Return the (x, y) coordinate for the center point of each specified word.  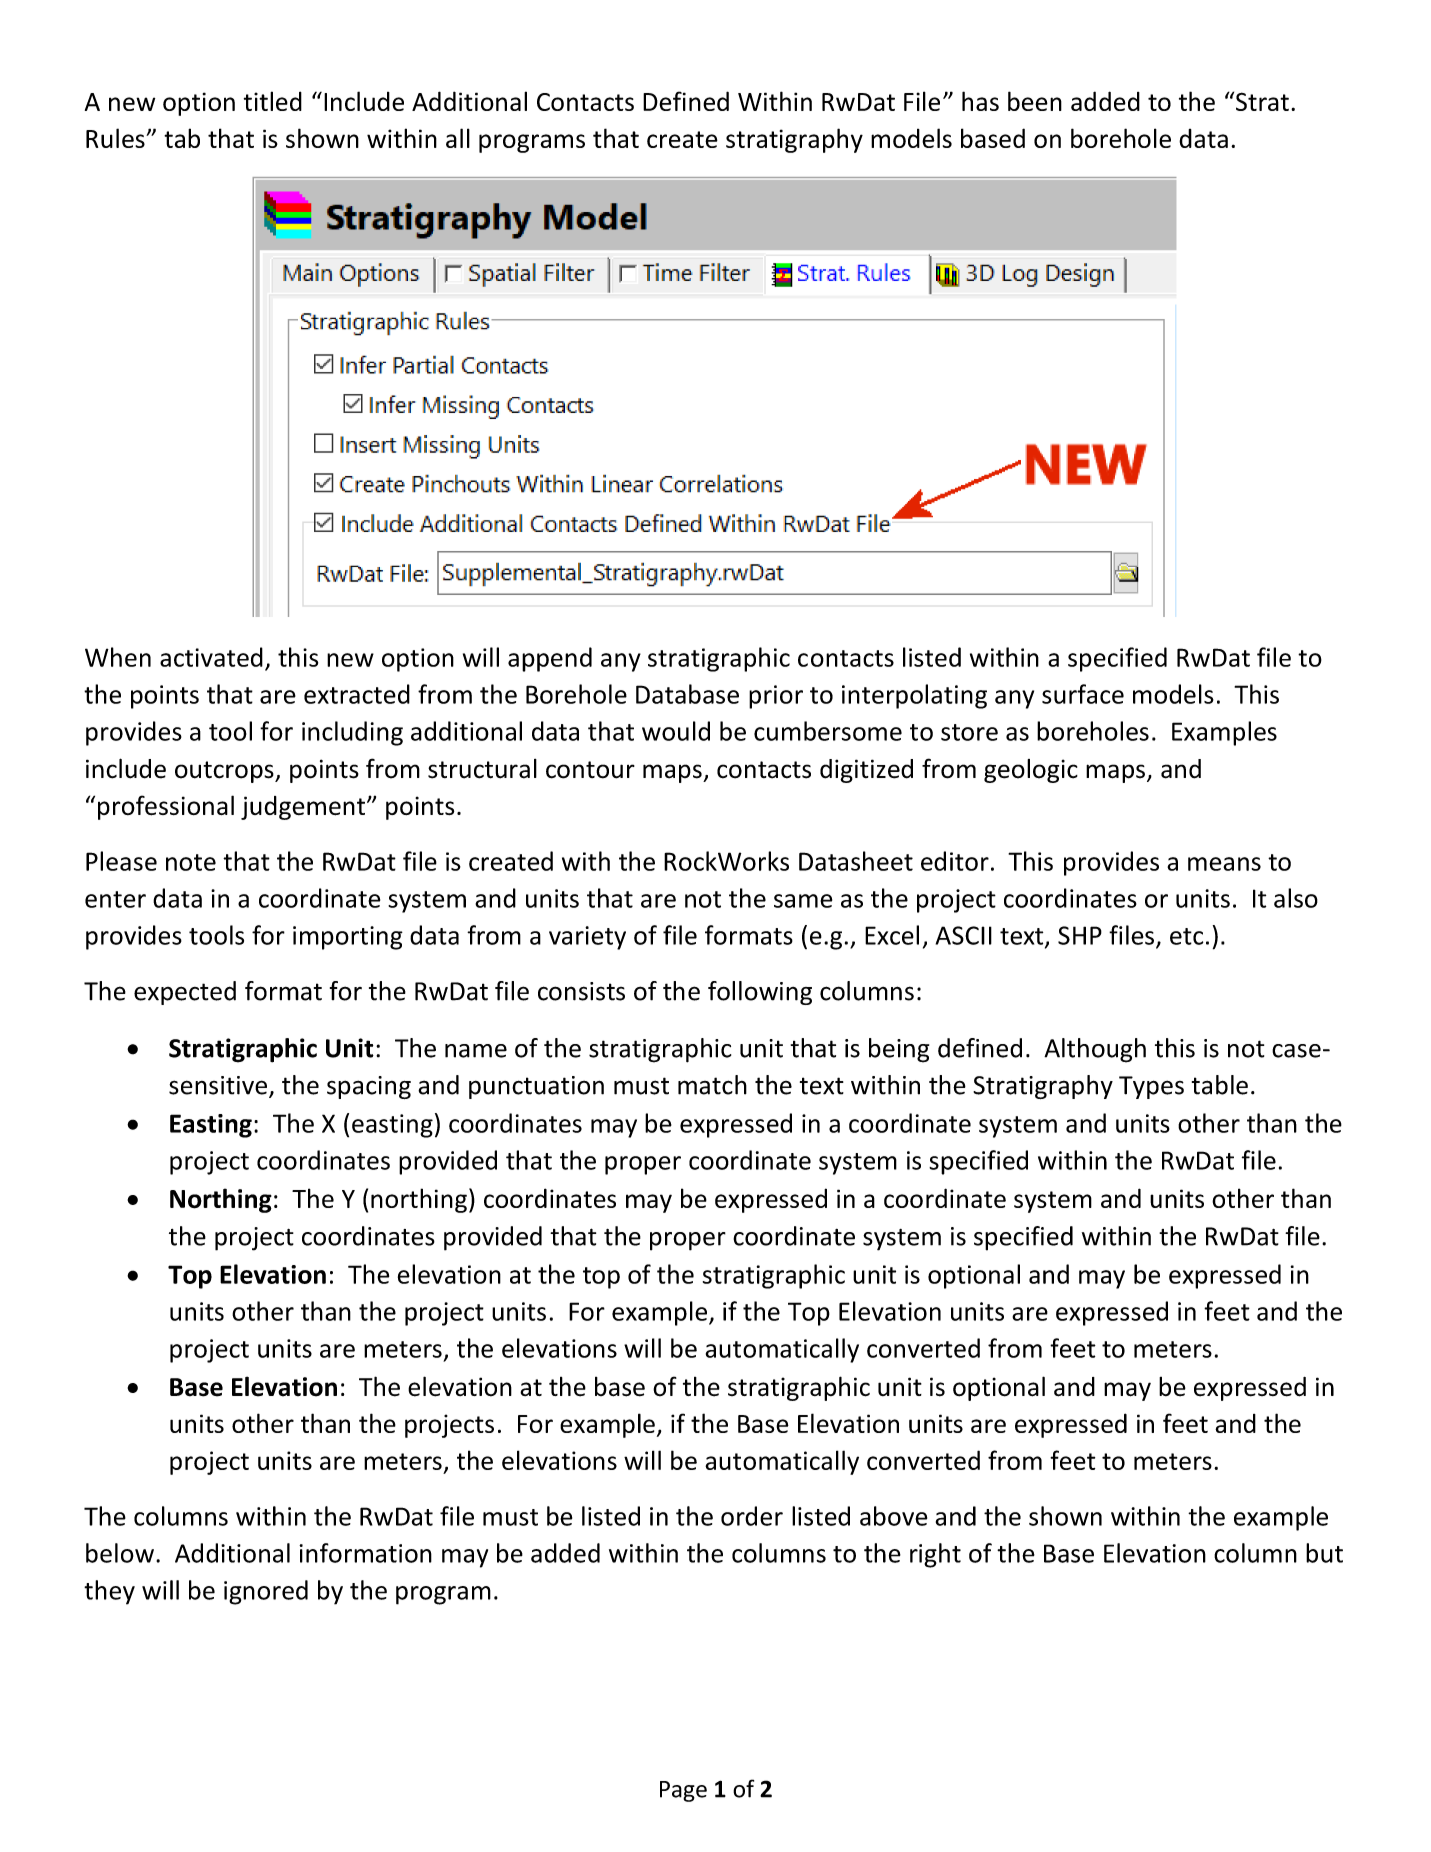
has (980, 101)
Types (1151, 1087)
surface (1083, 694)
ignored (266, 1592)
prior (776, 697)
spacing (369, 1087)
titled (273, 101)
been (1035, 101)
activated (211, 657)
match (712, 1085)
